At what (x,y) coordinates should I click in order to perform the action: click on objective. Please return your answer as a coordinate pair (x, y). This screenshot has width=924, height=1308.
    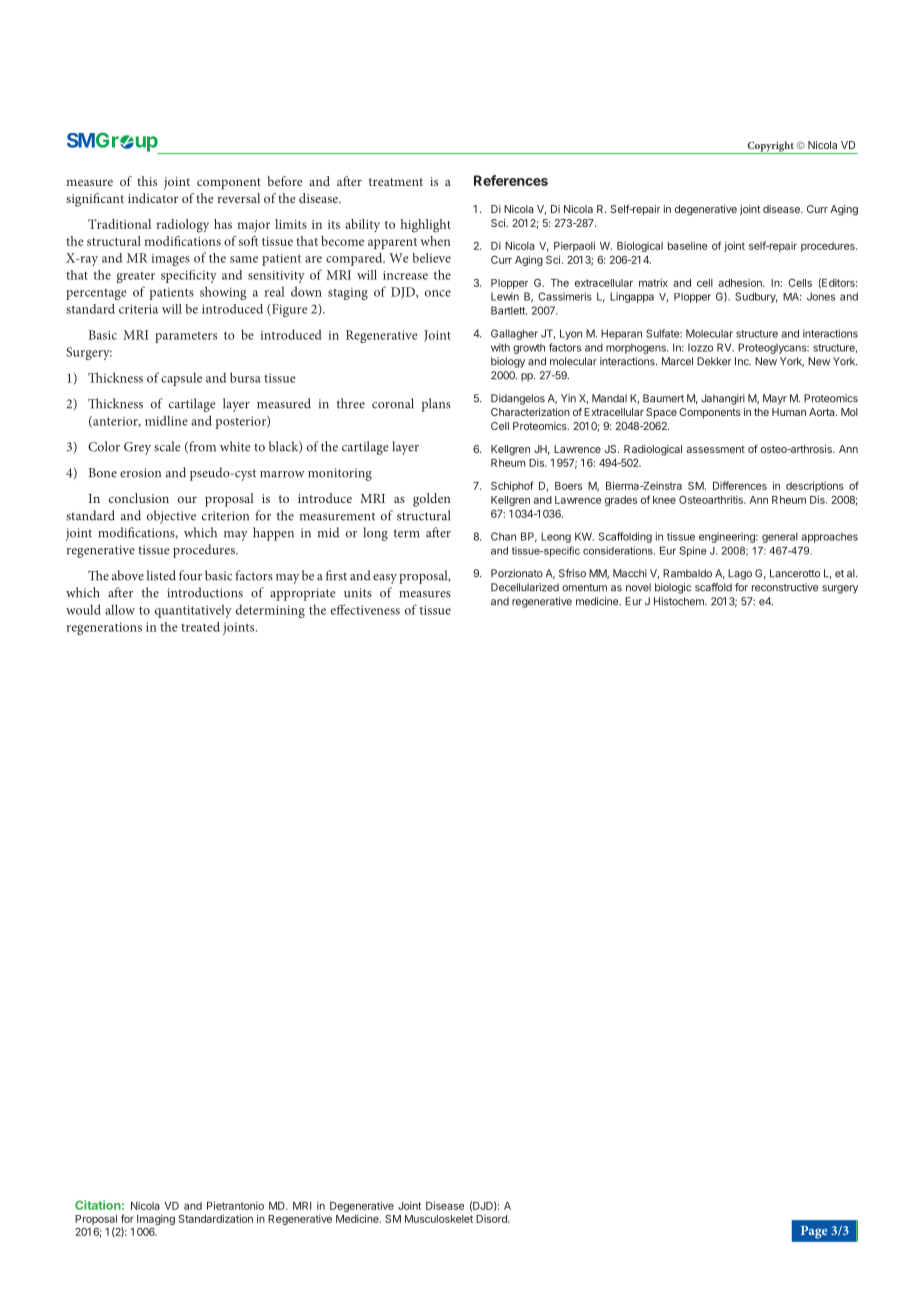
    Looking at the image, I should click on (171, 517).
